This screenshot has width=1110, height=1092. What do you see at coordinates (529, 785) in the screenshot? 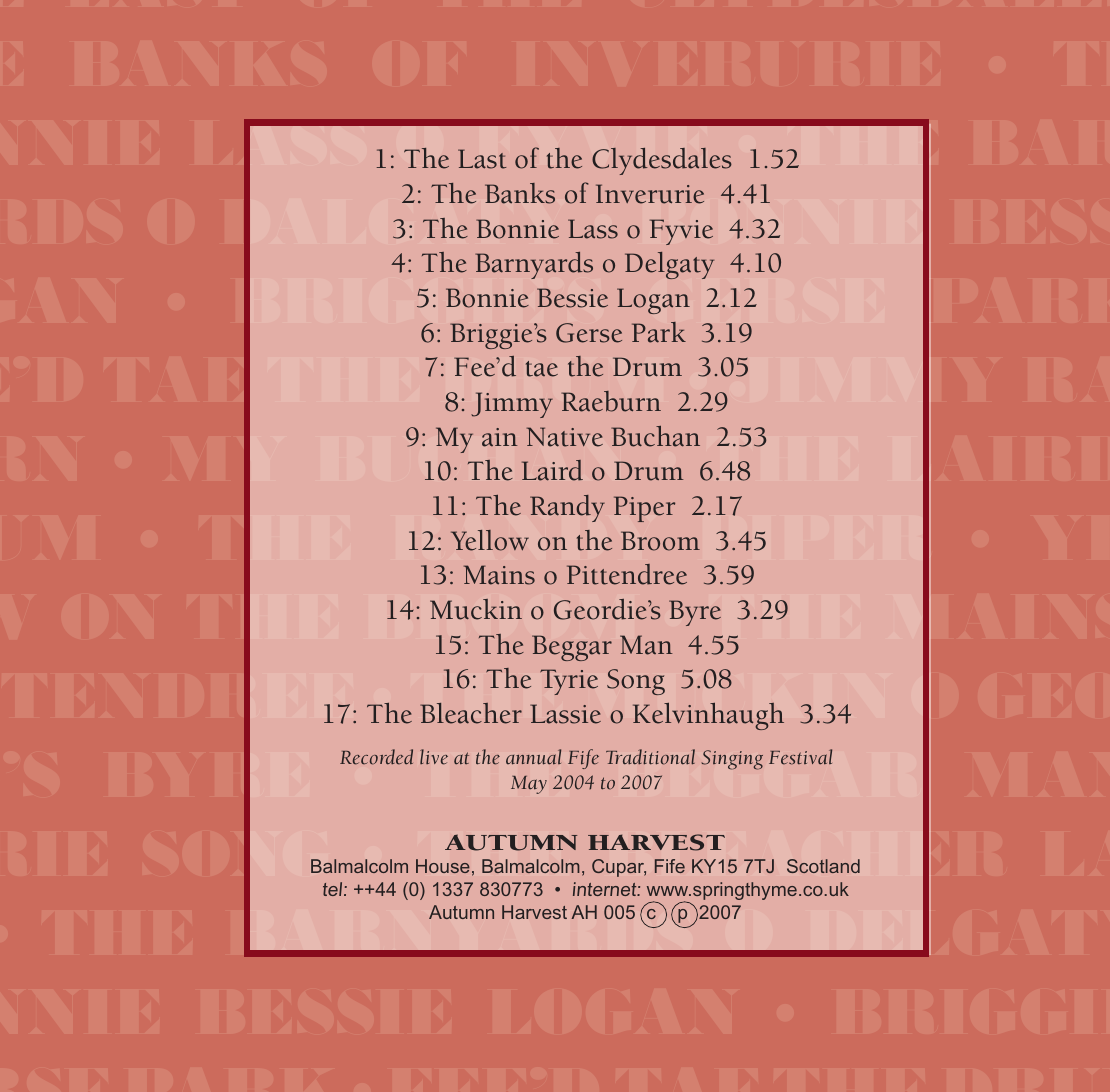
I see `May` at bounding box center [529, 785].
